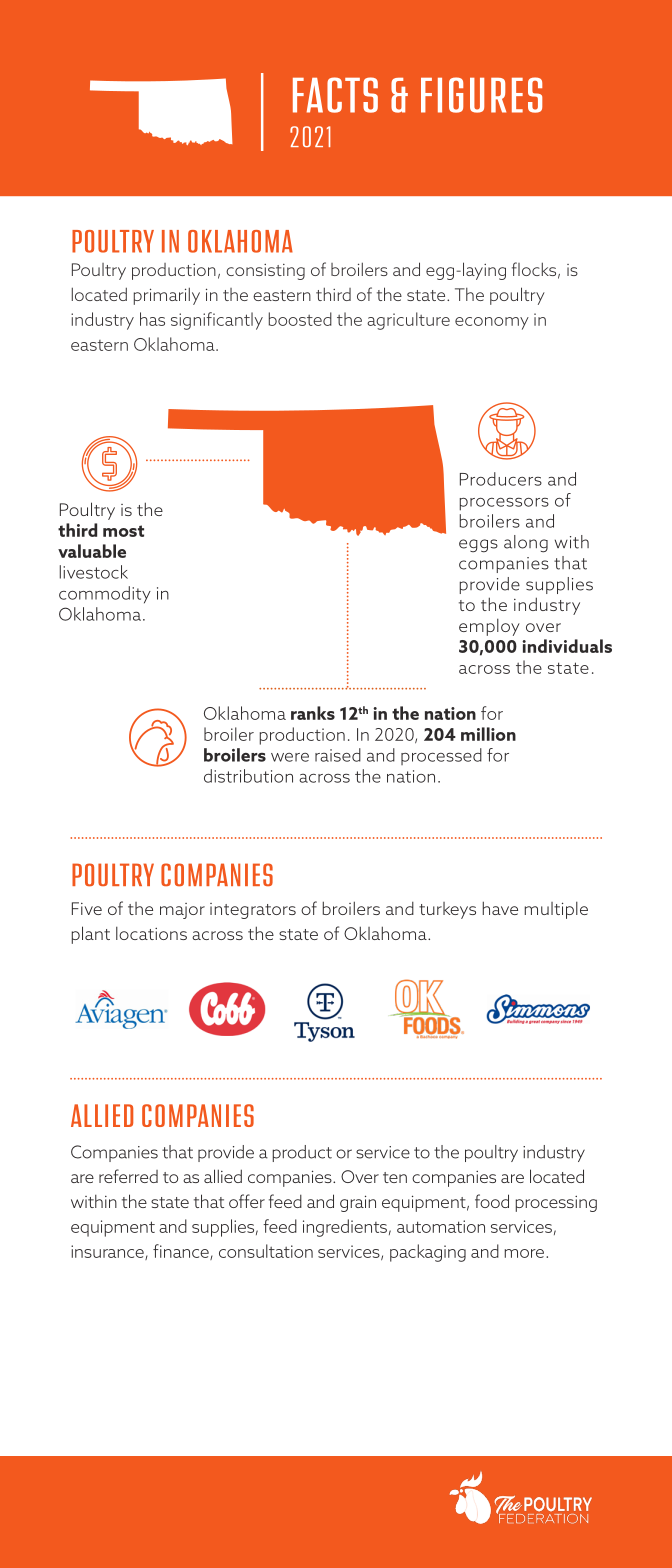 This screenshot has height=1568, width=672. What do you see at coordinates (128, 1176) in the screenshot?
I see `referred` at bounding box center [128, 1176].
